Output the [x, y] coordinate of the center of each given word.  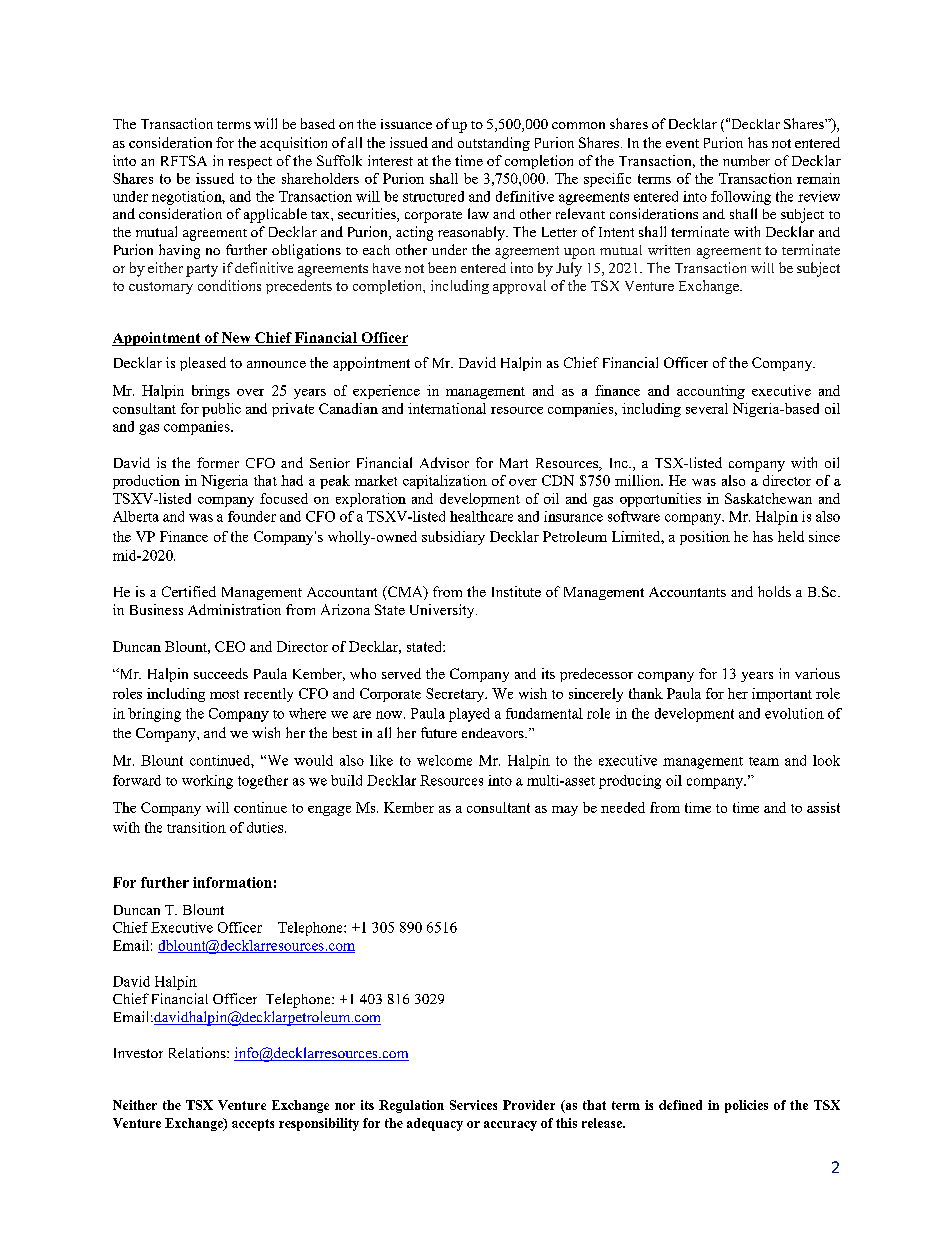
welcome [444, 760]
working [207, 782]
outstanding [494, 144]
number [746, 160]
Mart [514, 463]
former [218, 462]
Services [473, 1105]
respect [250, 163]
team [764, 761]
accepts [253, 1125]
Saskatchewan [768, 498]
